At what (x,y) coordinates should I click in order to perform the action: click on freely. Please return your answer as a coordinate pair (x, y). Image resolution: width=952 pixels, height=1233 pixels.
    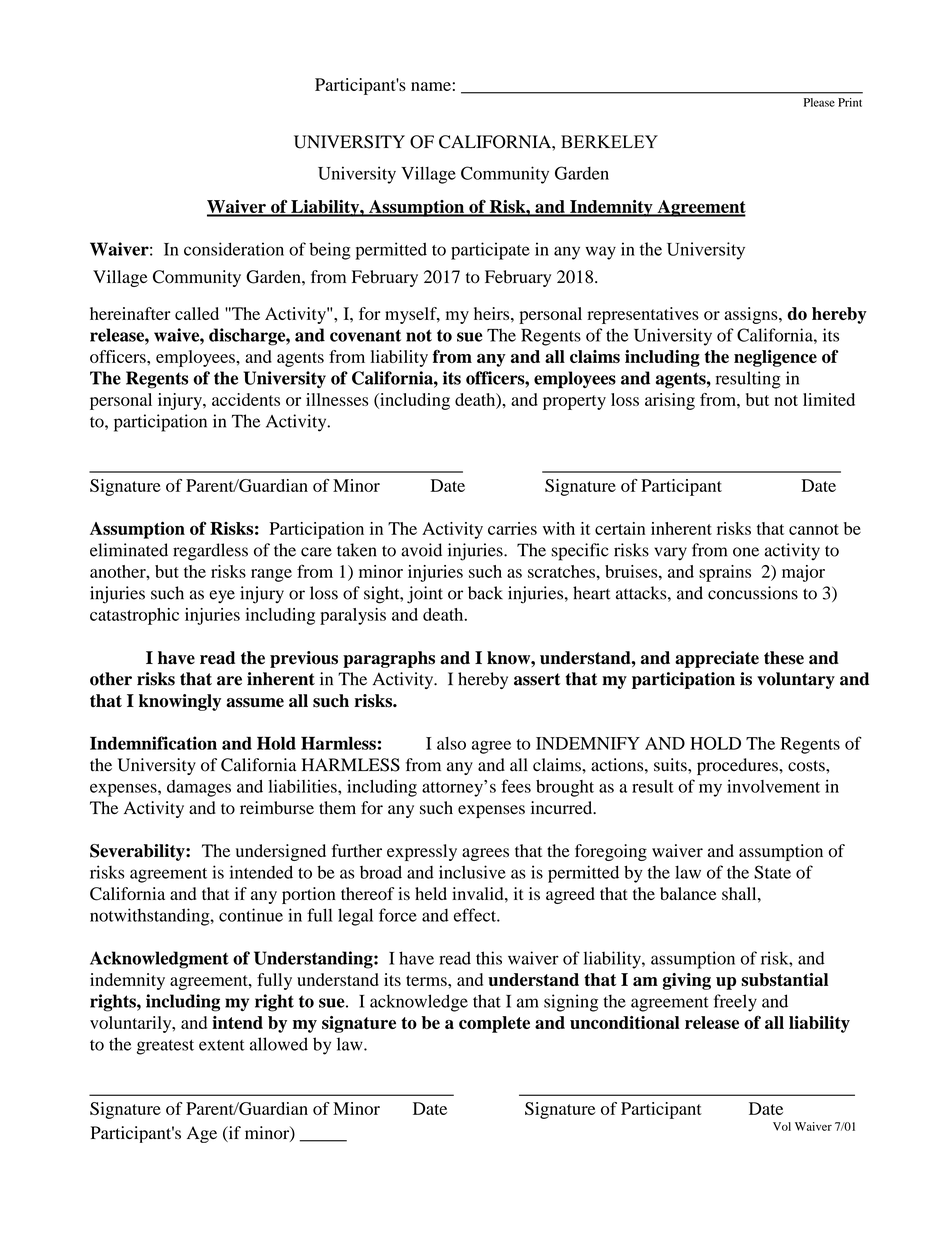
    Looking at the image, I should click on (735, 1003).
